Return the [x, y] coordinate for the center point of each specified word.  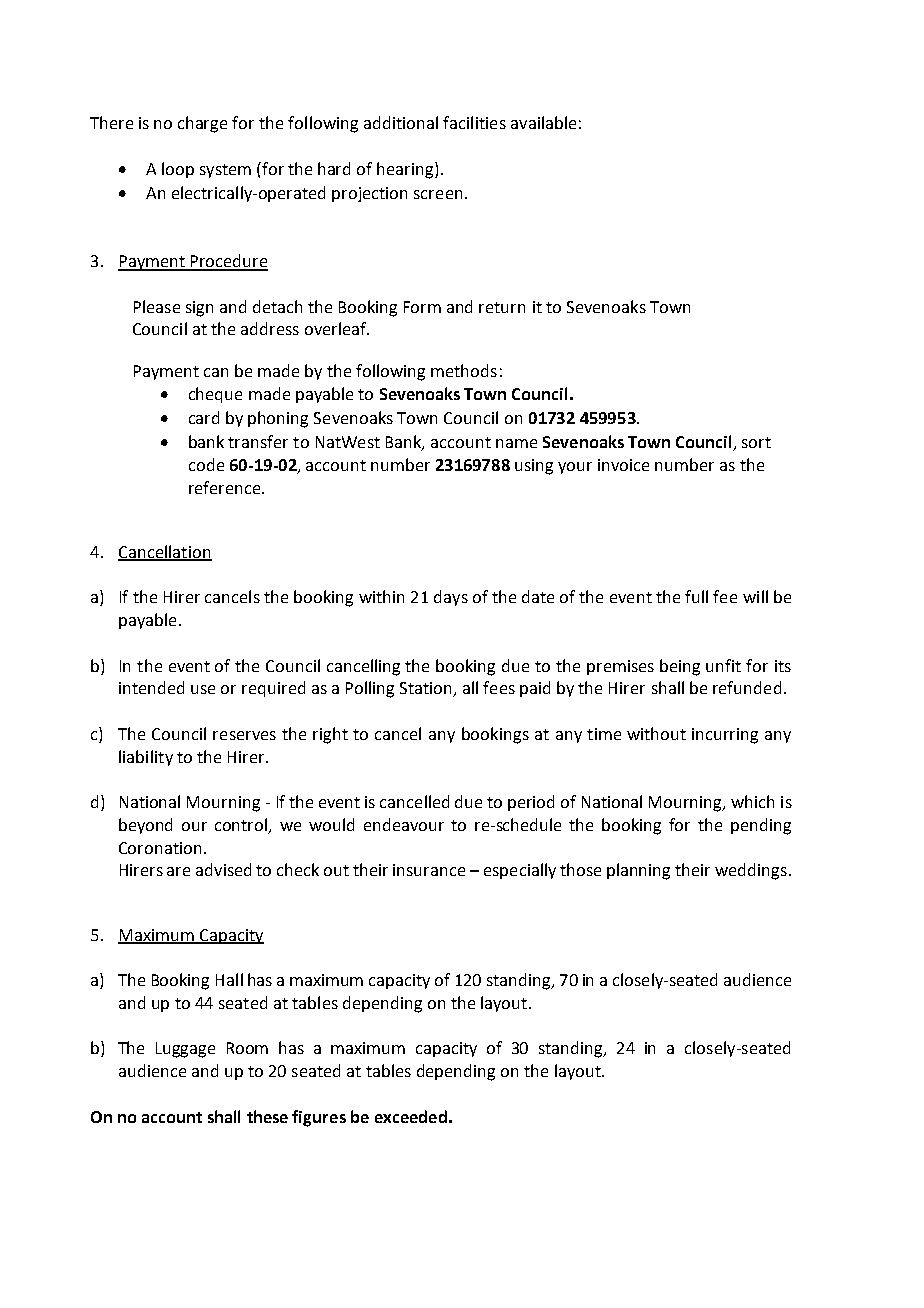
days [451, 598]
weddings [751, 871]
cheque [215, 395]
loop [178, 170]
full [696, 596]
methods [464, 370]
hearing [406, 170]
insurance [429, 870]
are [178, 871]
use [203, 689]
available [543, 122]
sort [756, 442]
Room [247, 1048]
